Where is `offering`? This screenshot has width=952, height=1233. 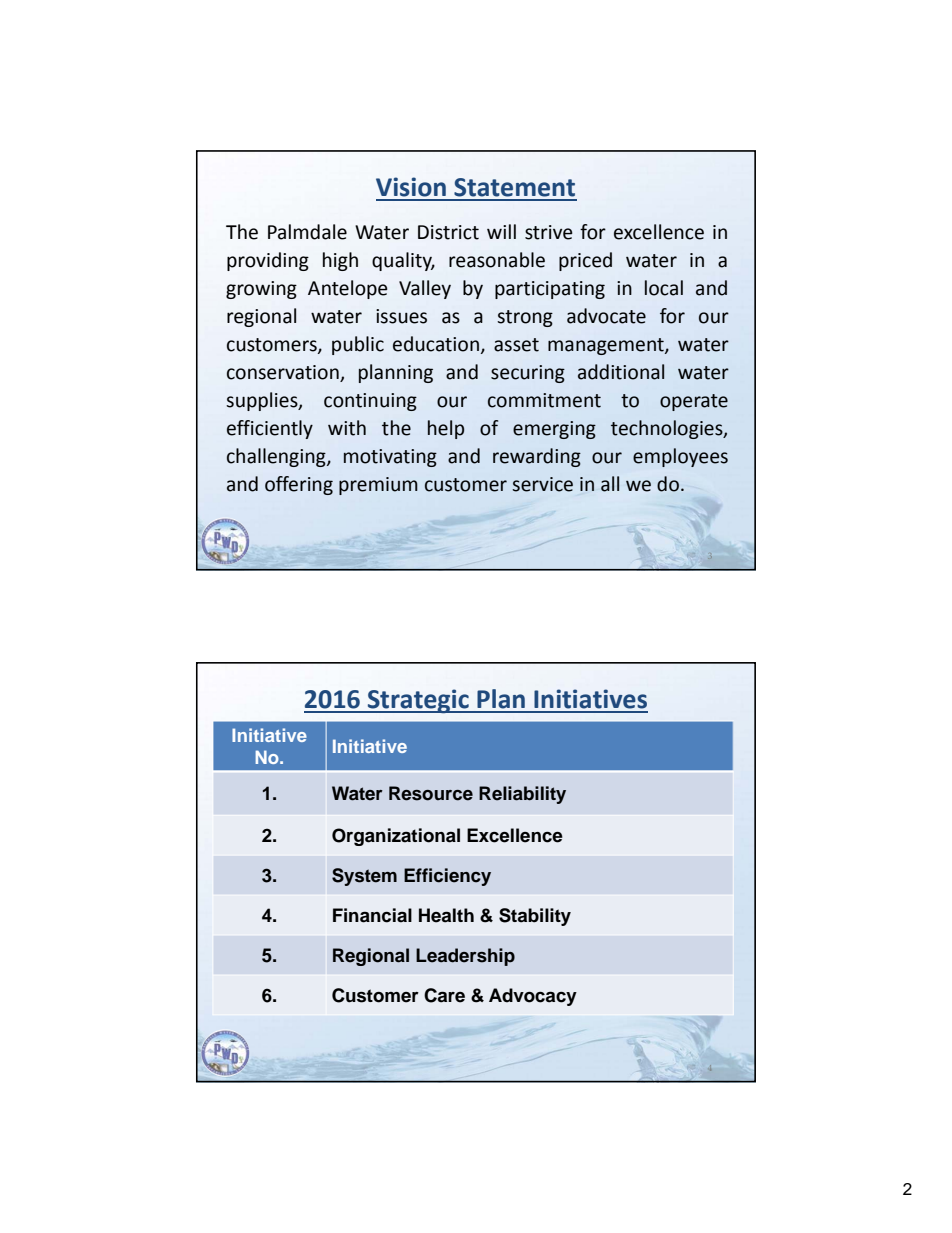
offering is located at coordinates (299, 485).
